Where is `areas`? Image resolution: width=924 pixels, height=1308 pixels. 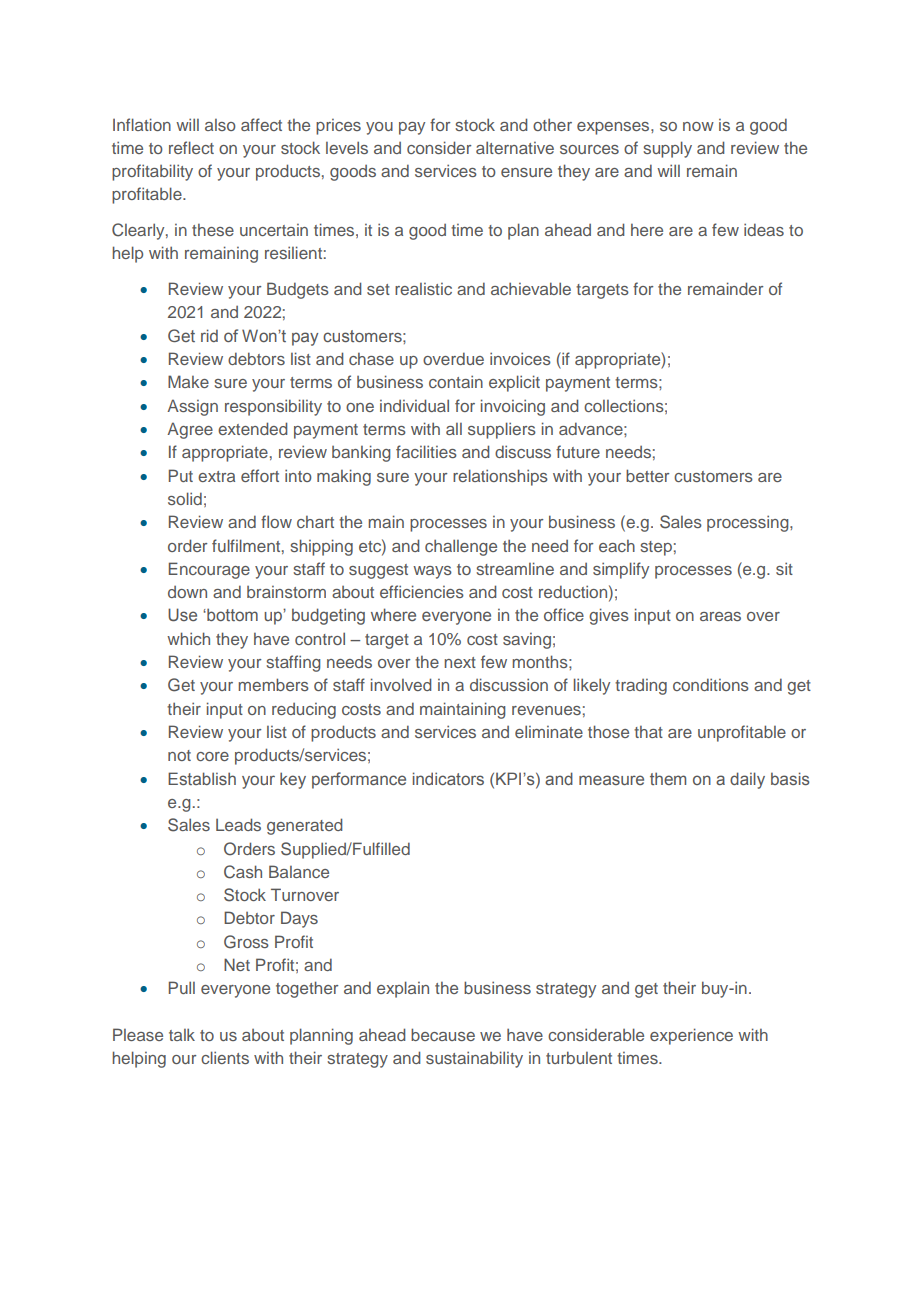 areas is located at coordinates (720, 616).
